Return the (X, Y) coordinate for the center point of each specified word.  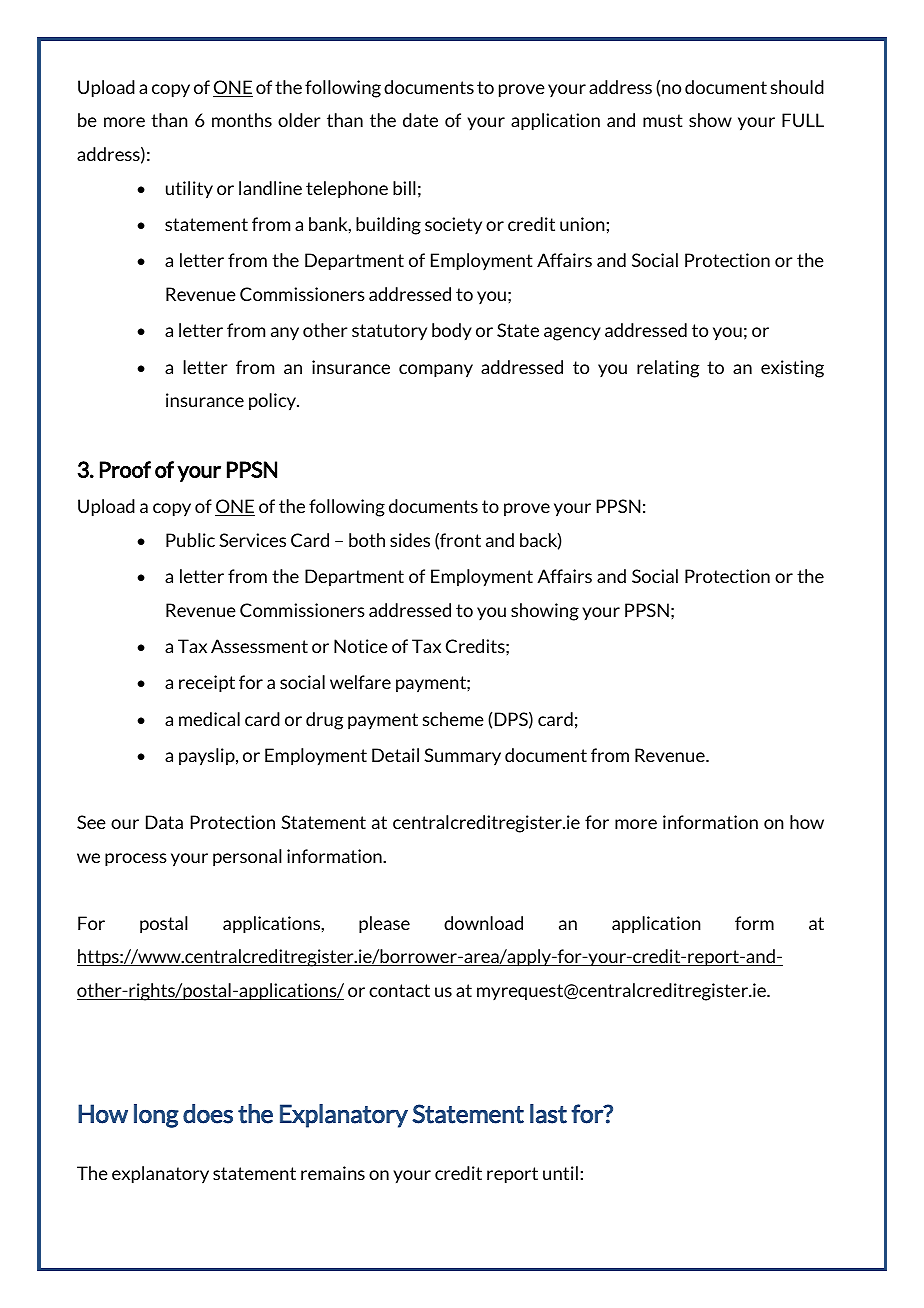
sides (410, 540)
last (548, 1114)
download (483, 923)
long (156, 1116)
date (420, 120)
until (560, 1173)
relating (668, 369)
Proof (125, 469)
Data (164, 822)
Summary (462, 756)
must (663, 120)
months (242, 120)
